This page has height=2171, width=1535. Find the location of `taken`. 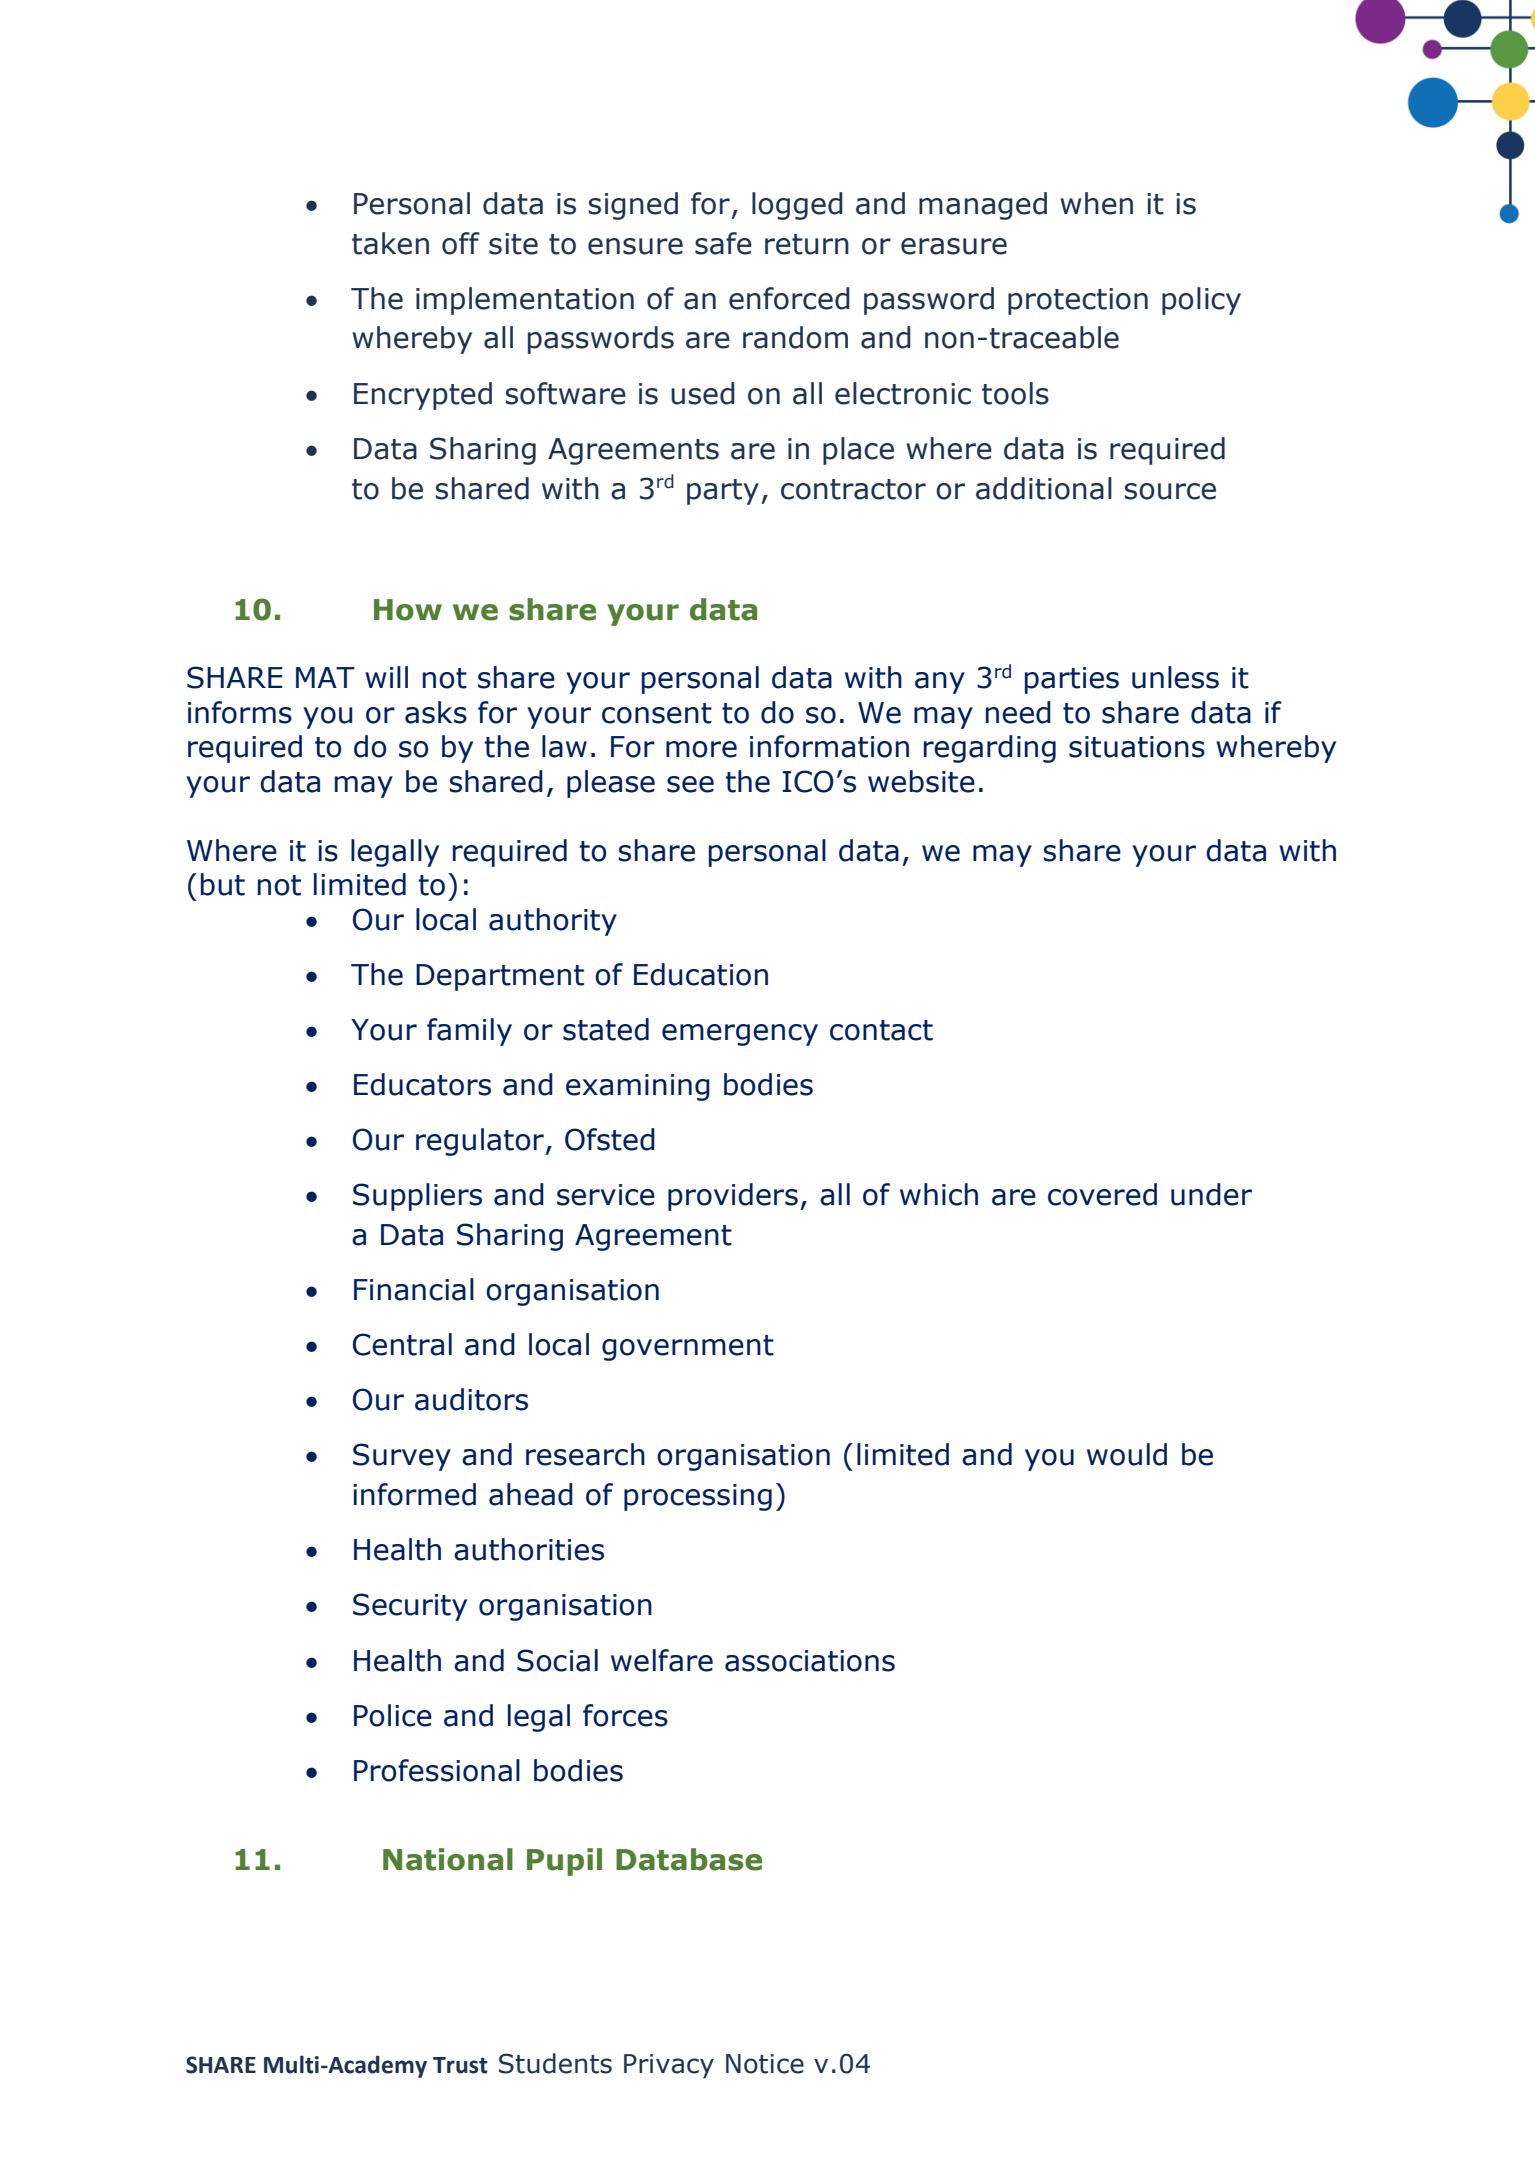

taken is located at coordinates (390, 243).
